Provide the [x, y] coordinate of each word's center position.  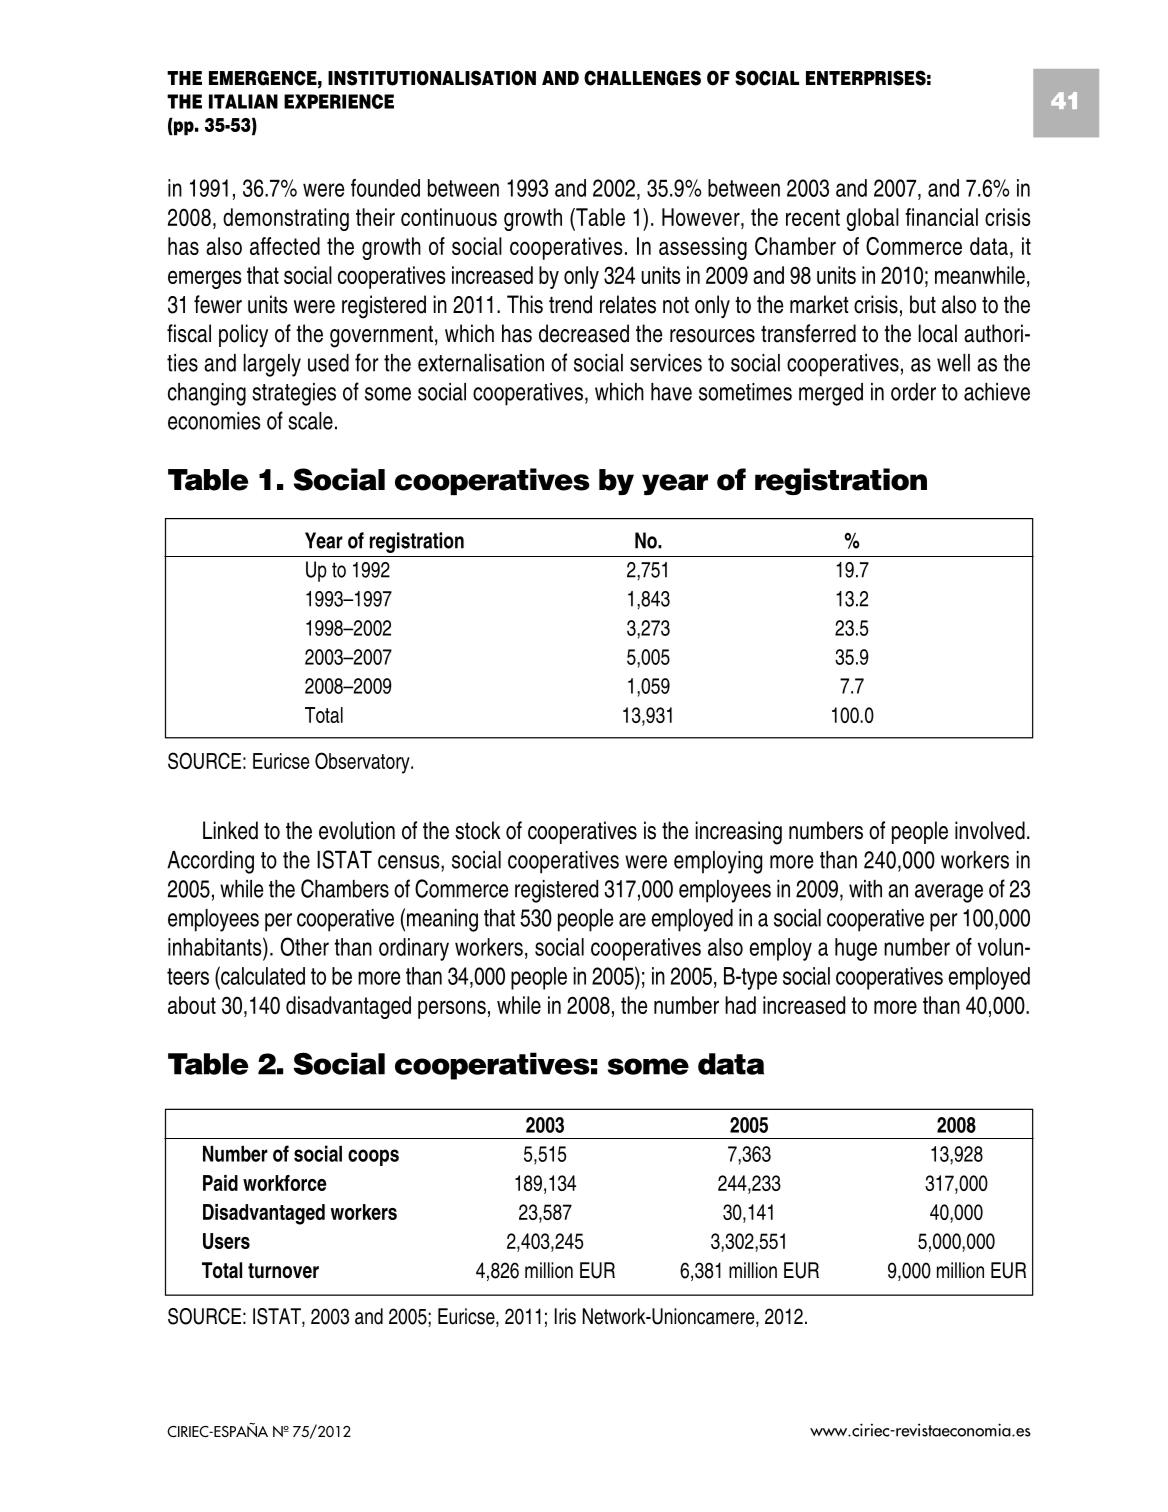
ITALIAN [243, 101]
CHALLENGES [642, 78]
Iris [565, 1316]
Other [304, 946]
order [913, 392]
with [865, 889]
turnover [283, 1271]
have [671, 392]
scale [310, 421]
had [740, 1005]
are [632, 920]
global [873, 219]
